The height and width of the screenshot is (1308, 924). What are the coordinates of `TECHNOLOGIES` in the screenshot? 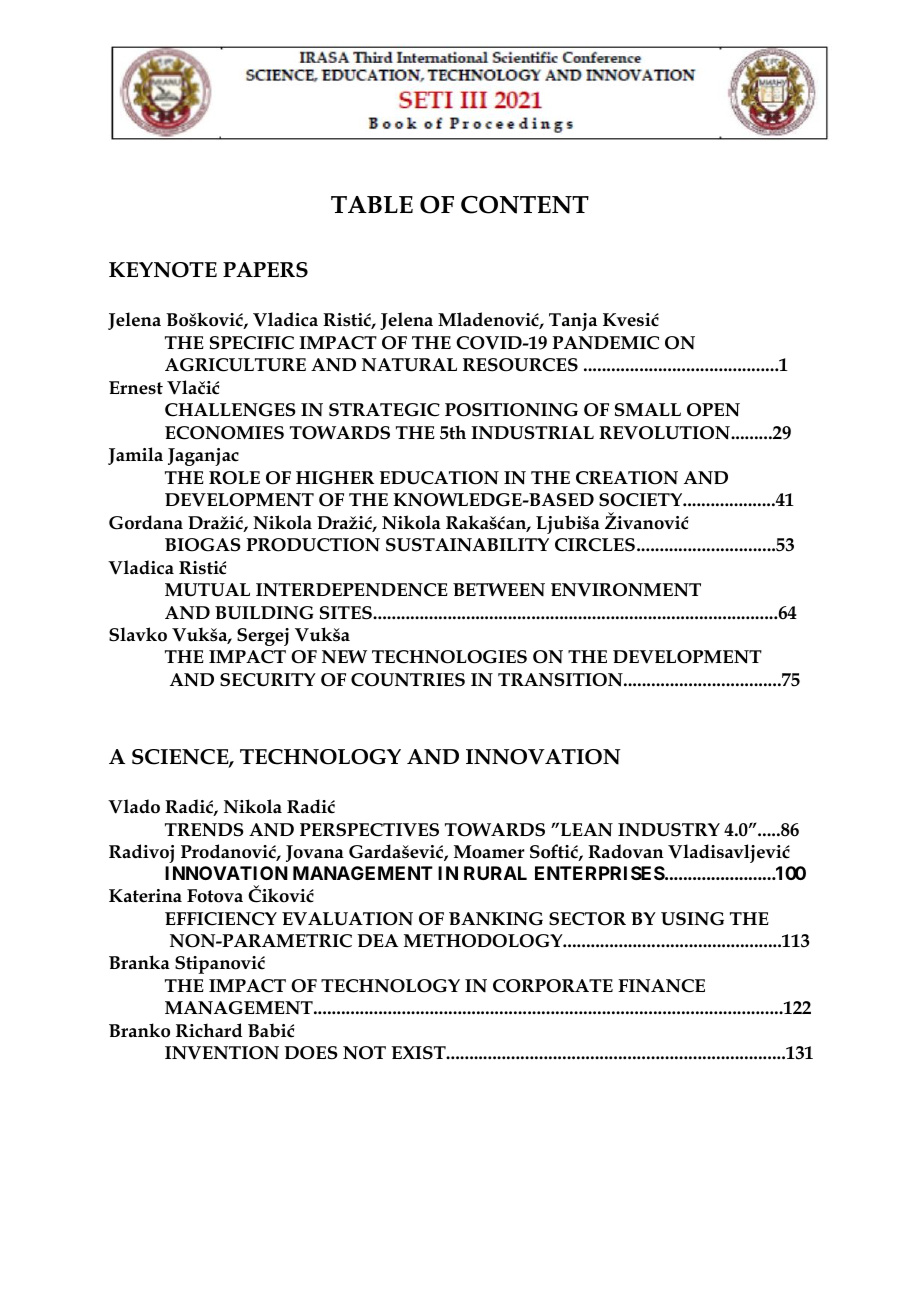 It's located at (449, 657).
